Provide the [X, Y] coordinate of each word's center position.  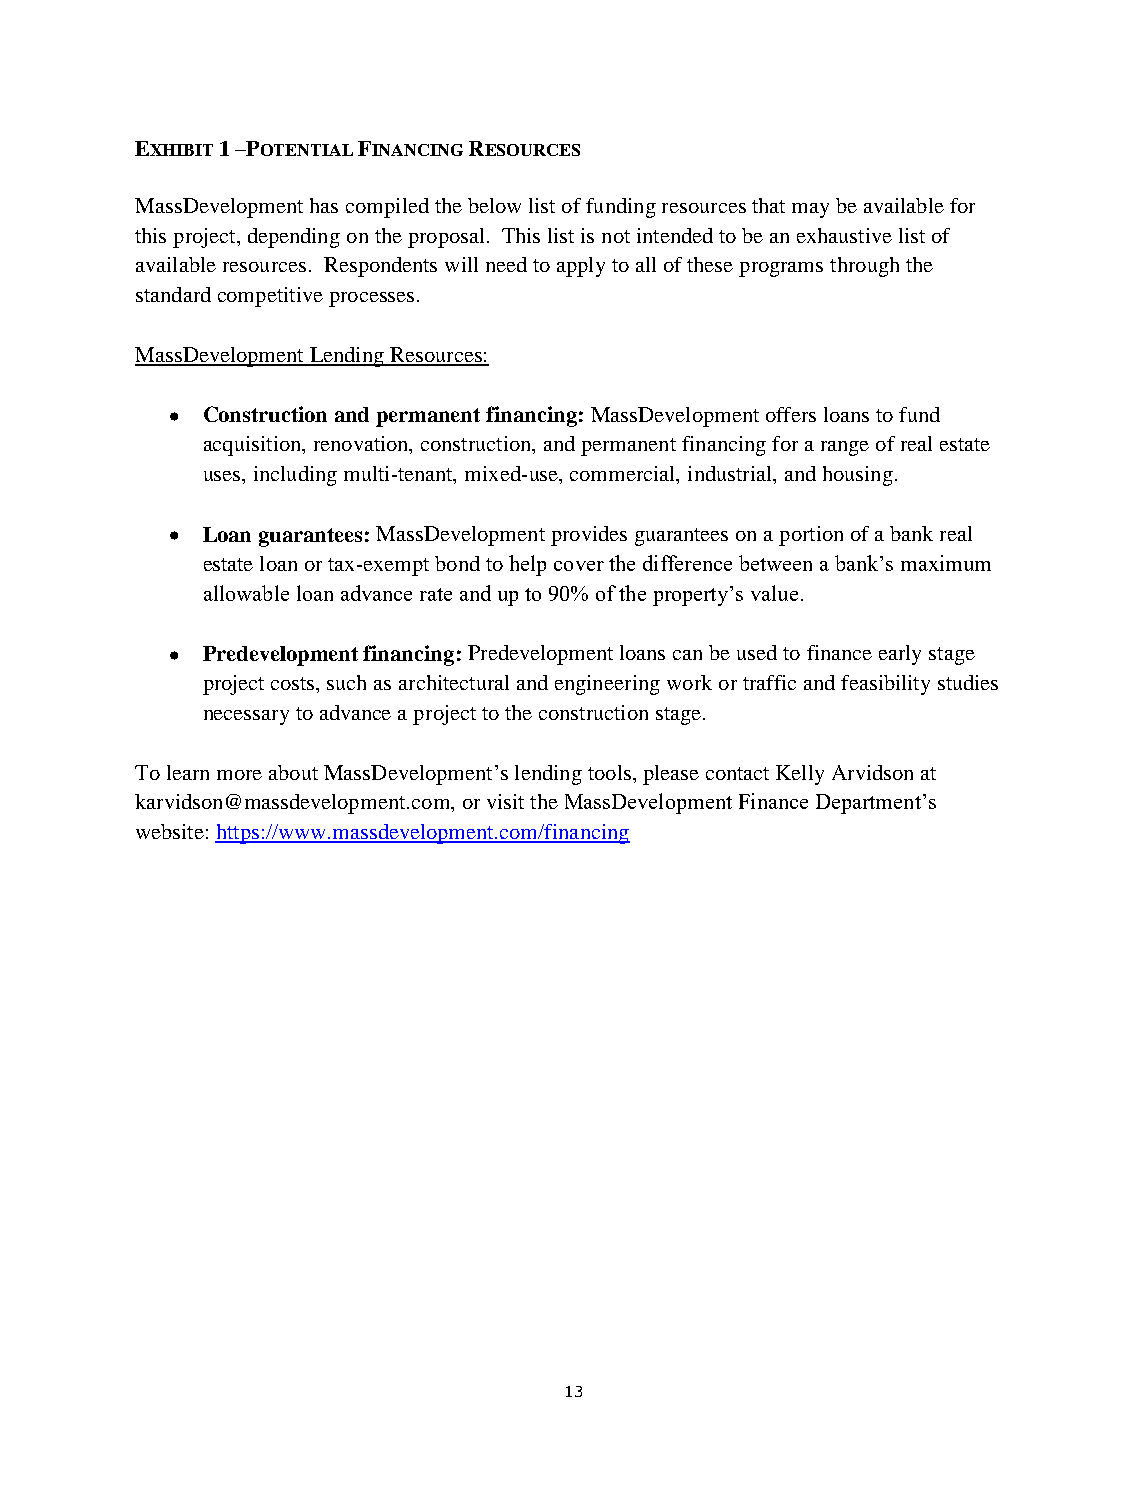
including [295, 476]
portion [811, 536]
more [239, 775]
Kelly [800, 775]
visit [505, 801]
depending [294, 238]
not [616, 236]
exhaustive [844, 235]
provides [589, 536]
